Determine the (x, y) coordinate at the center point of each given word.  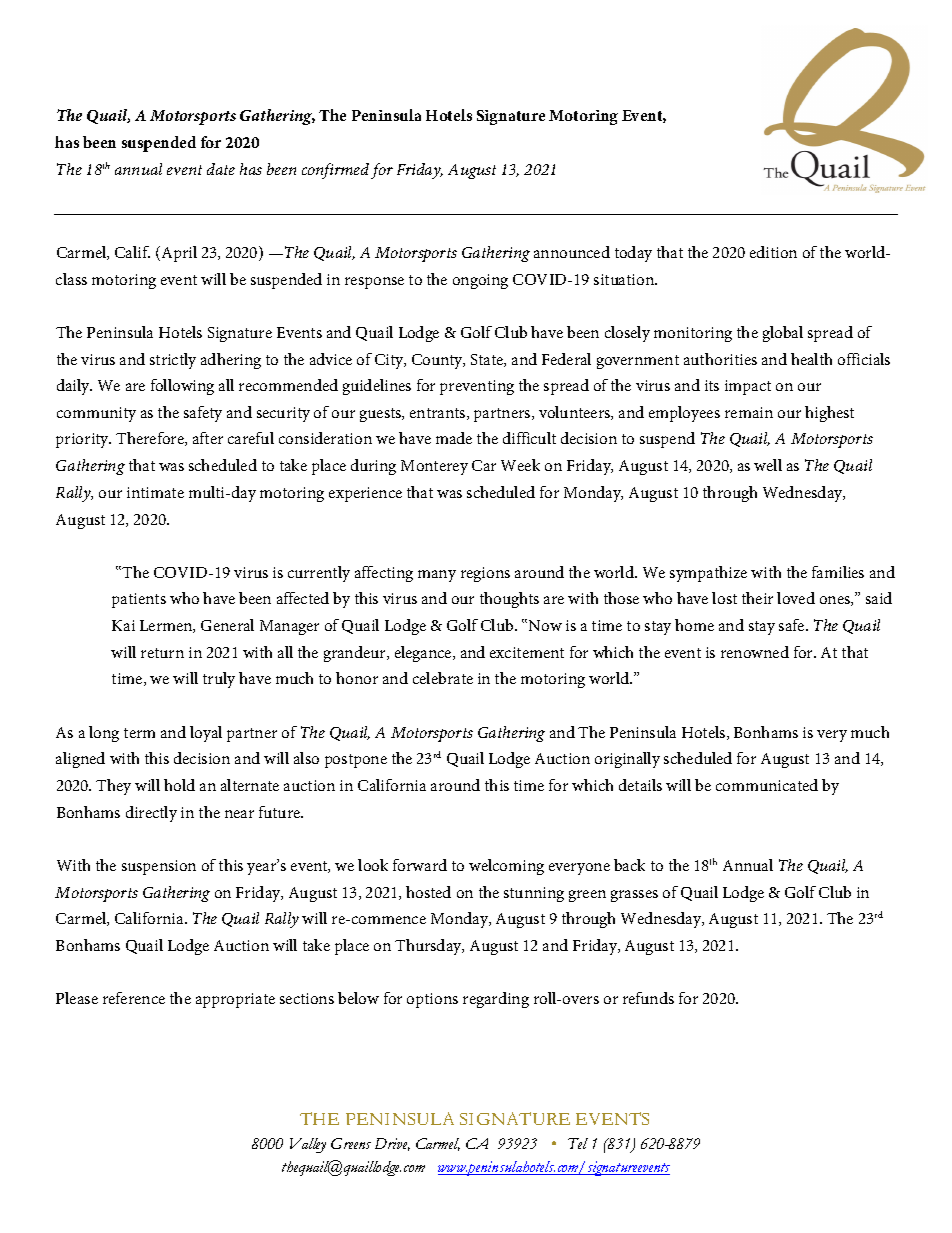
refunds (648, 998)
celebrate (443, 678)
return (162, 653)
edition (773, 252)
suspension (159, 867)
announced (572, 252)
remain (749, 412)
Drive (392, 1144)
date (221, 169)
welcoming (506, 867)
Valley (308, 1145)
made (454, 438)
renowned (755, 652)
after (208, 438)
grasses (634, 896)
